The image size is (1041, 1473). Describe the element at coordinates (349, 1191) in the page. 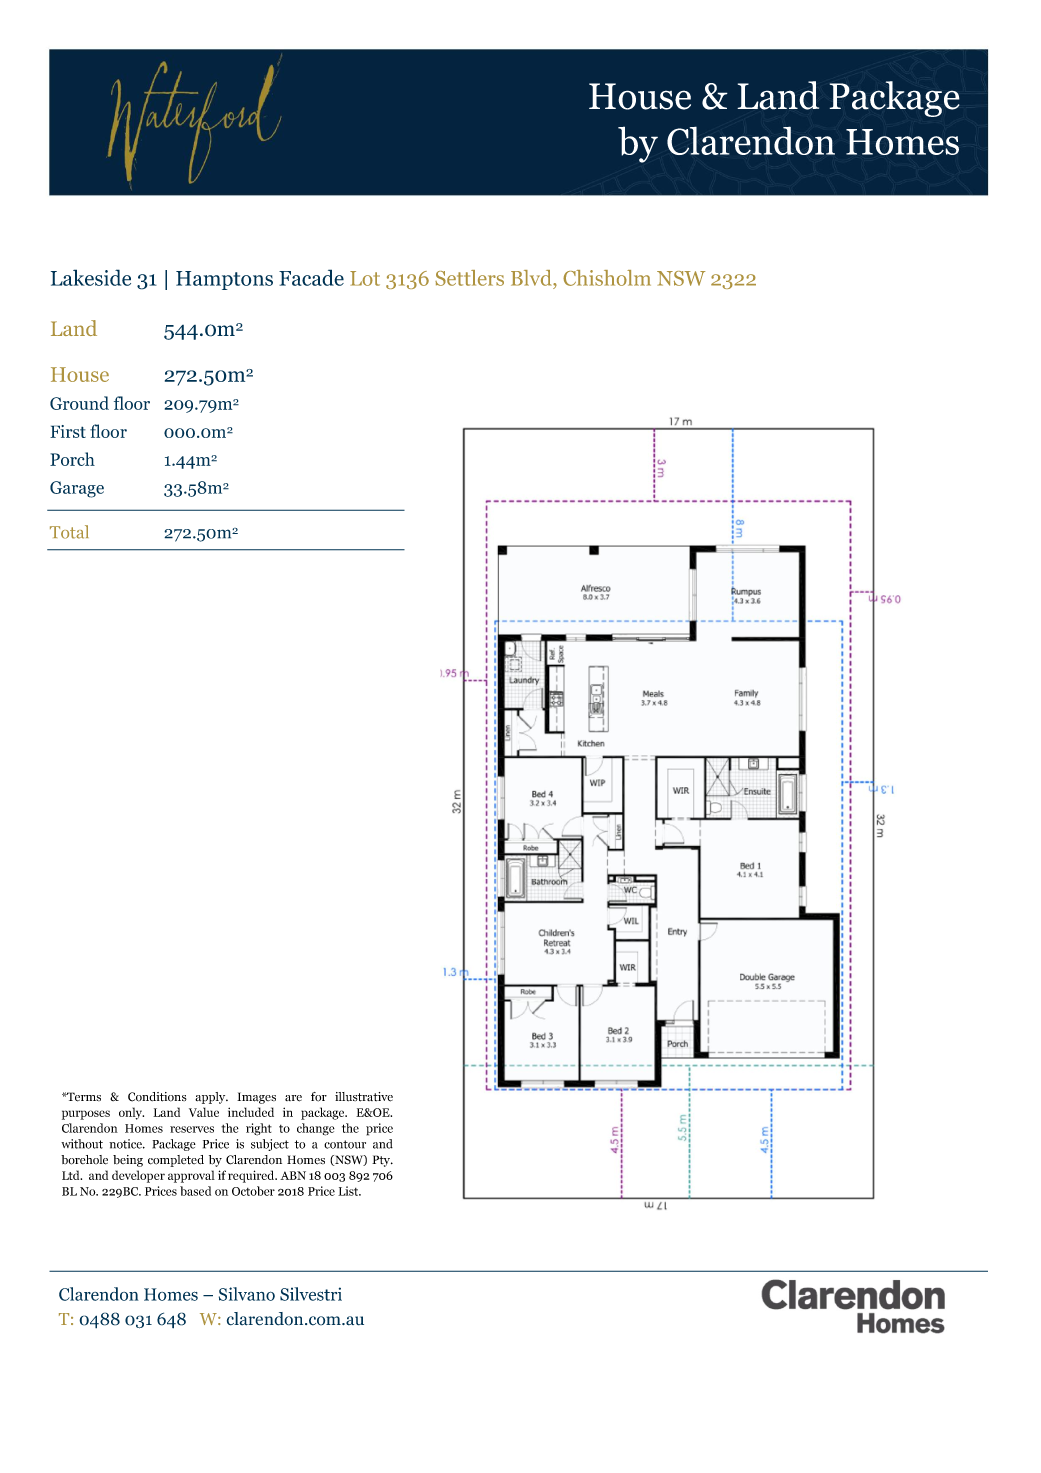

I see `List` at that location.
